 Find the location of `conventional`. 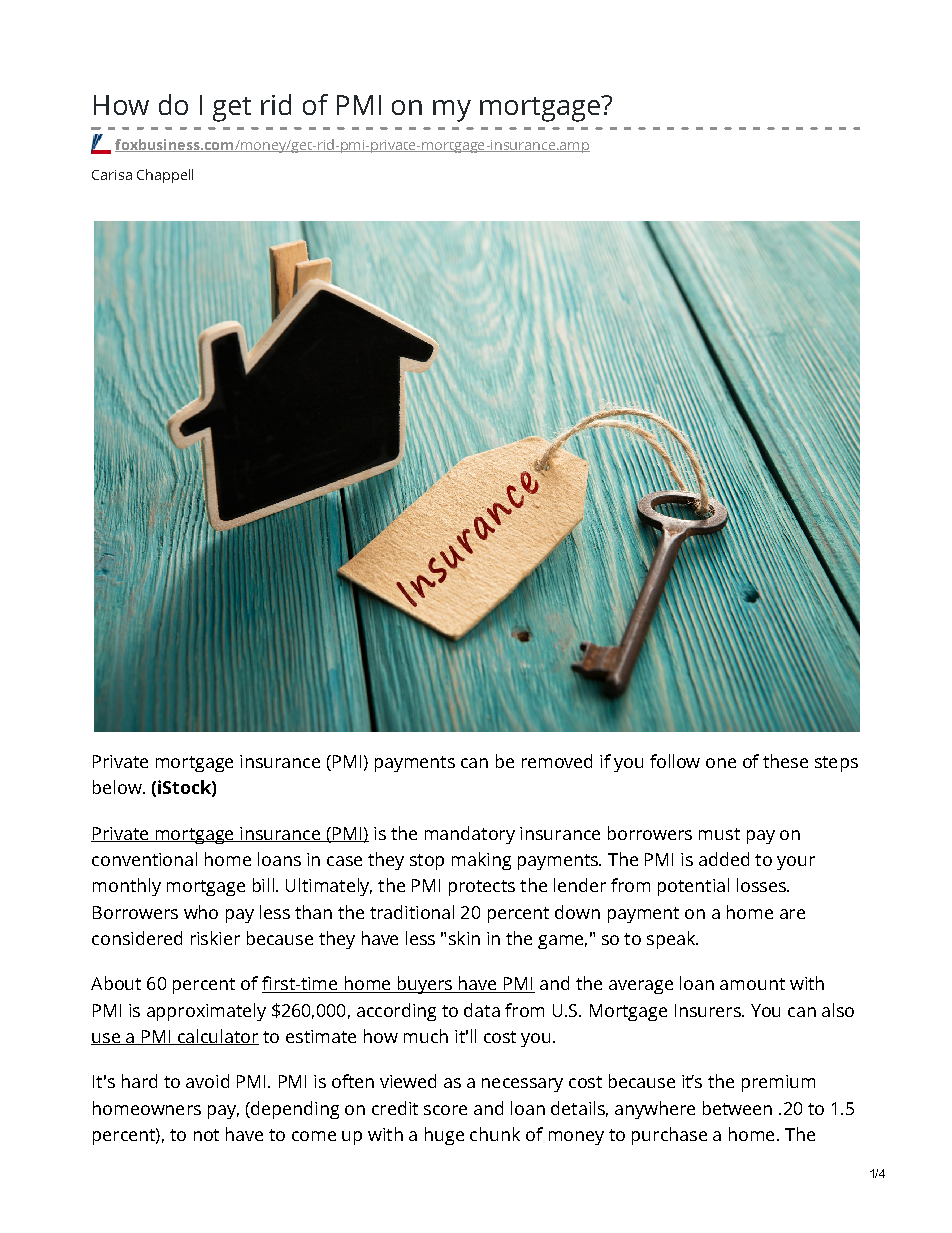

conventional is located at coordinates (144, 859).
